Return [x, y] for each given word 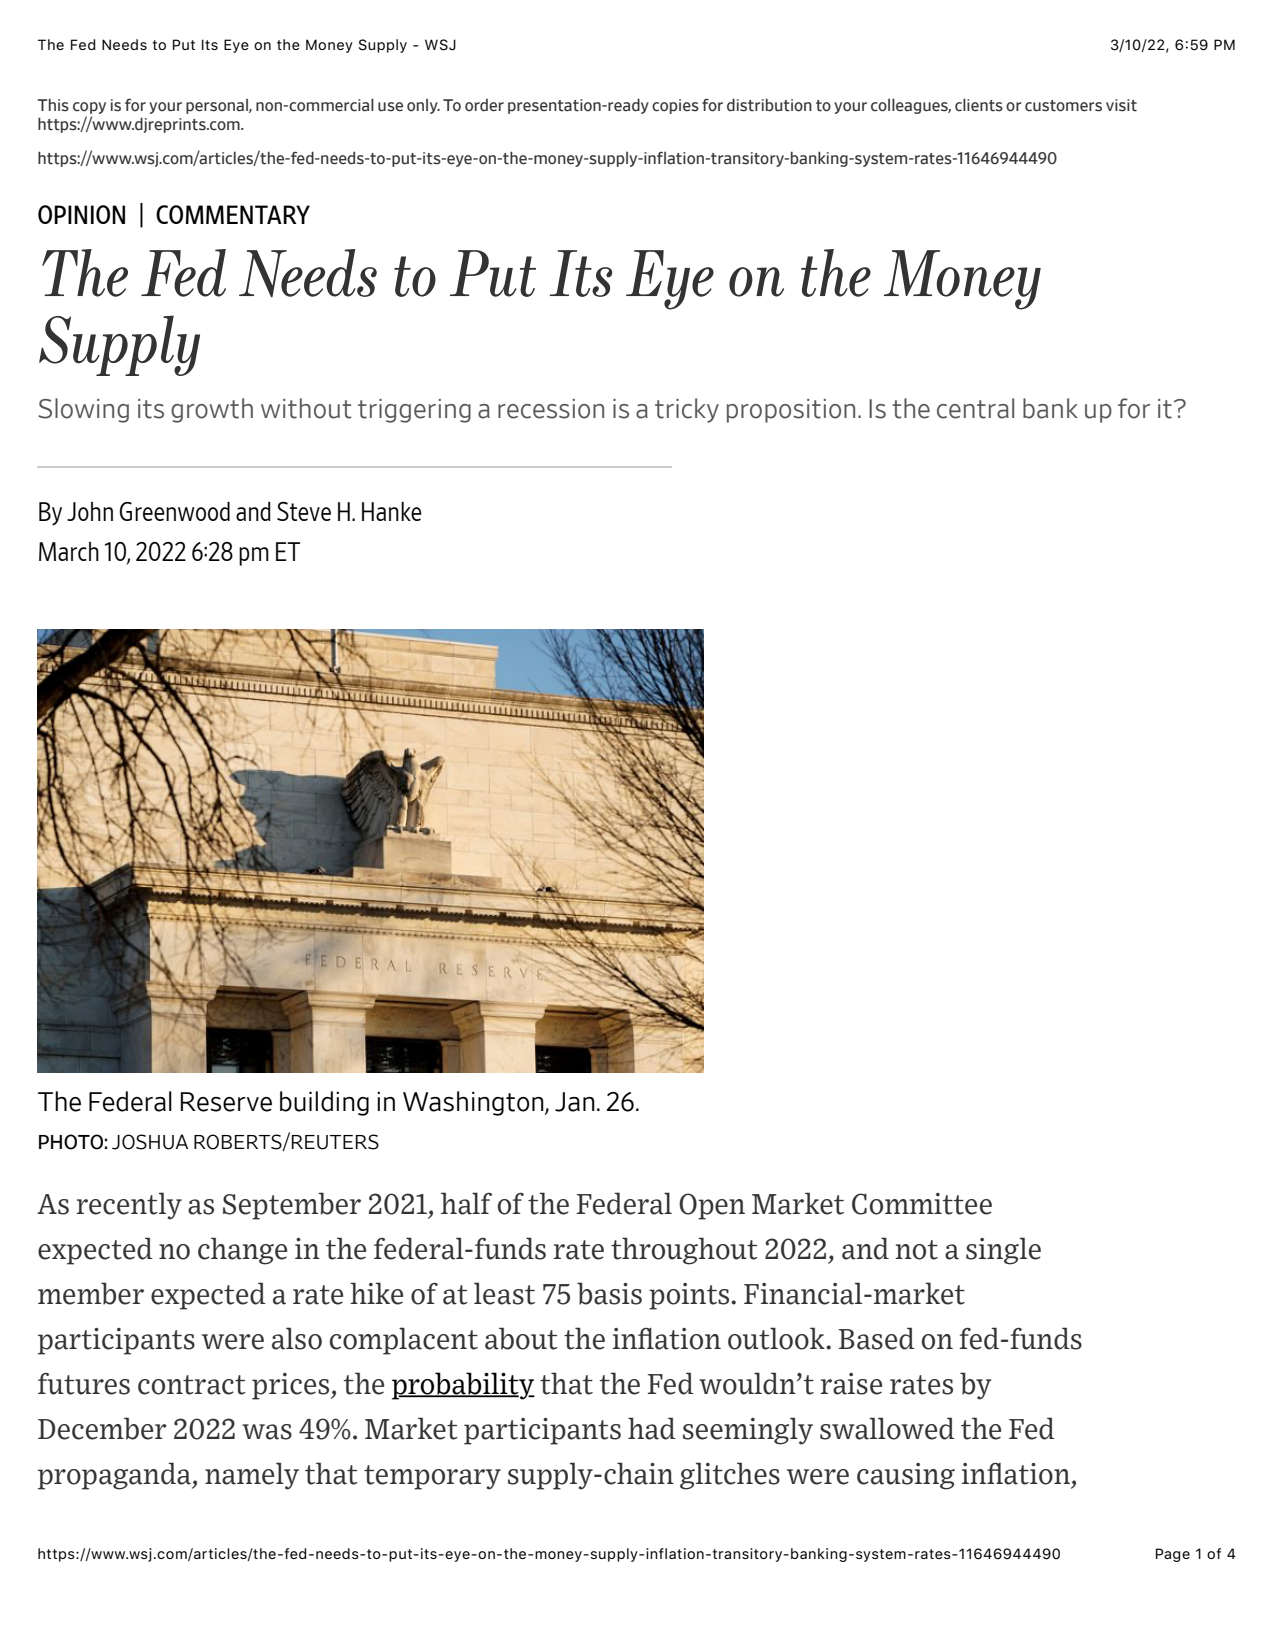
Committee [922, 1204]
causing [906, 1476]
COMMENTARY [233, 214]
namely [252, 1476]
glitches [730, 1476]
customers [1063, 106]
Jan [575, 1102]
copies [675, 106]
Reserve [226, 1102]
